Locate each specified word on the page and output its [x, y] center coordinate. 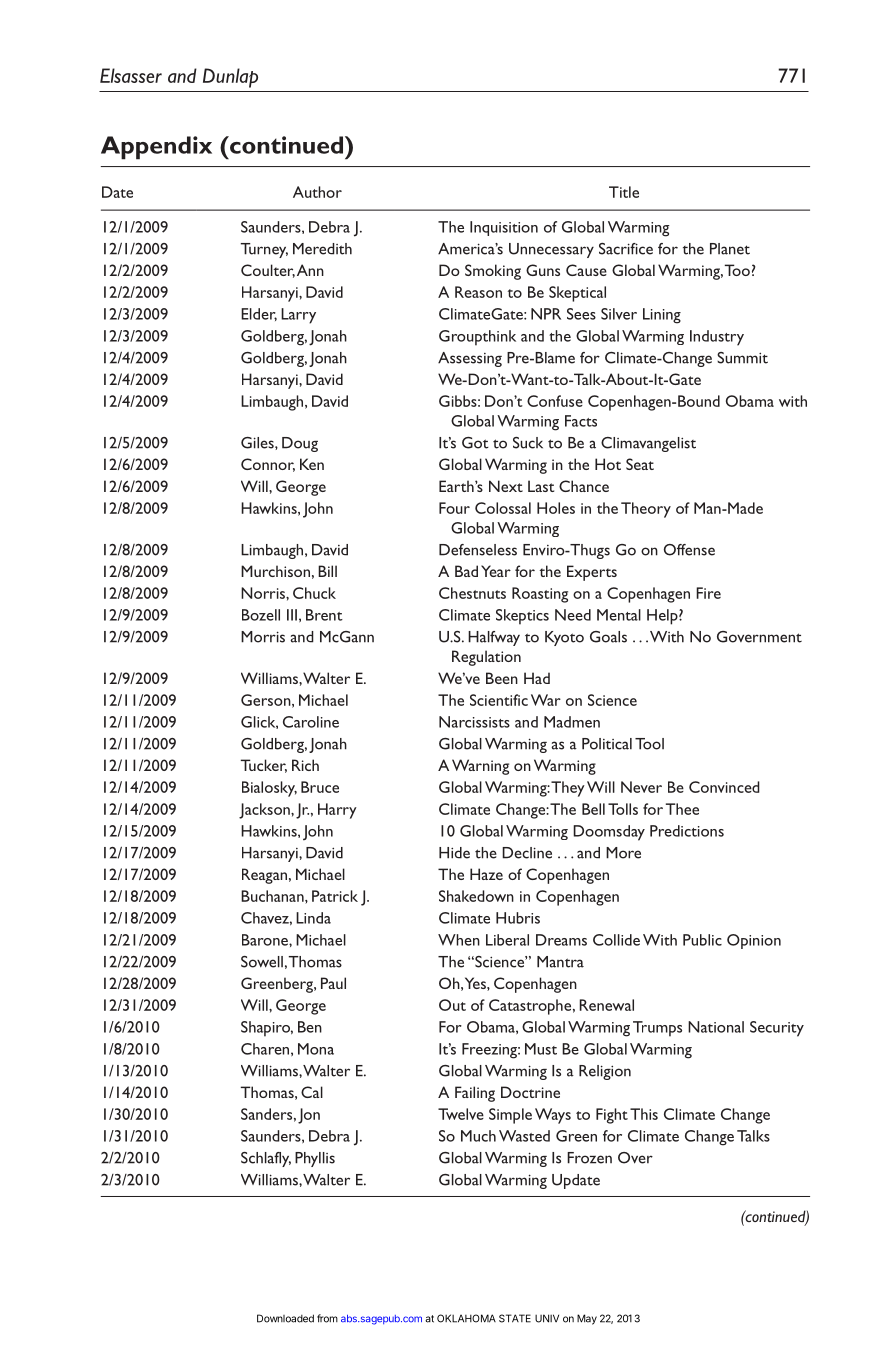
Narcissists [474, 722]
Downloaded [285, 1318]
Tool [649, 744]
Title [624, 192]
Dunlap [230, 78]
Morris [263, 637]
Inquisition [504, 228]
